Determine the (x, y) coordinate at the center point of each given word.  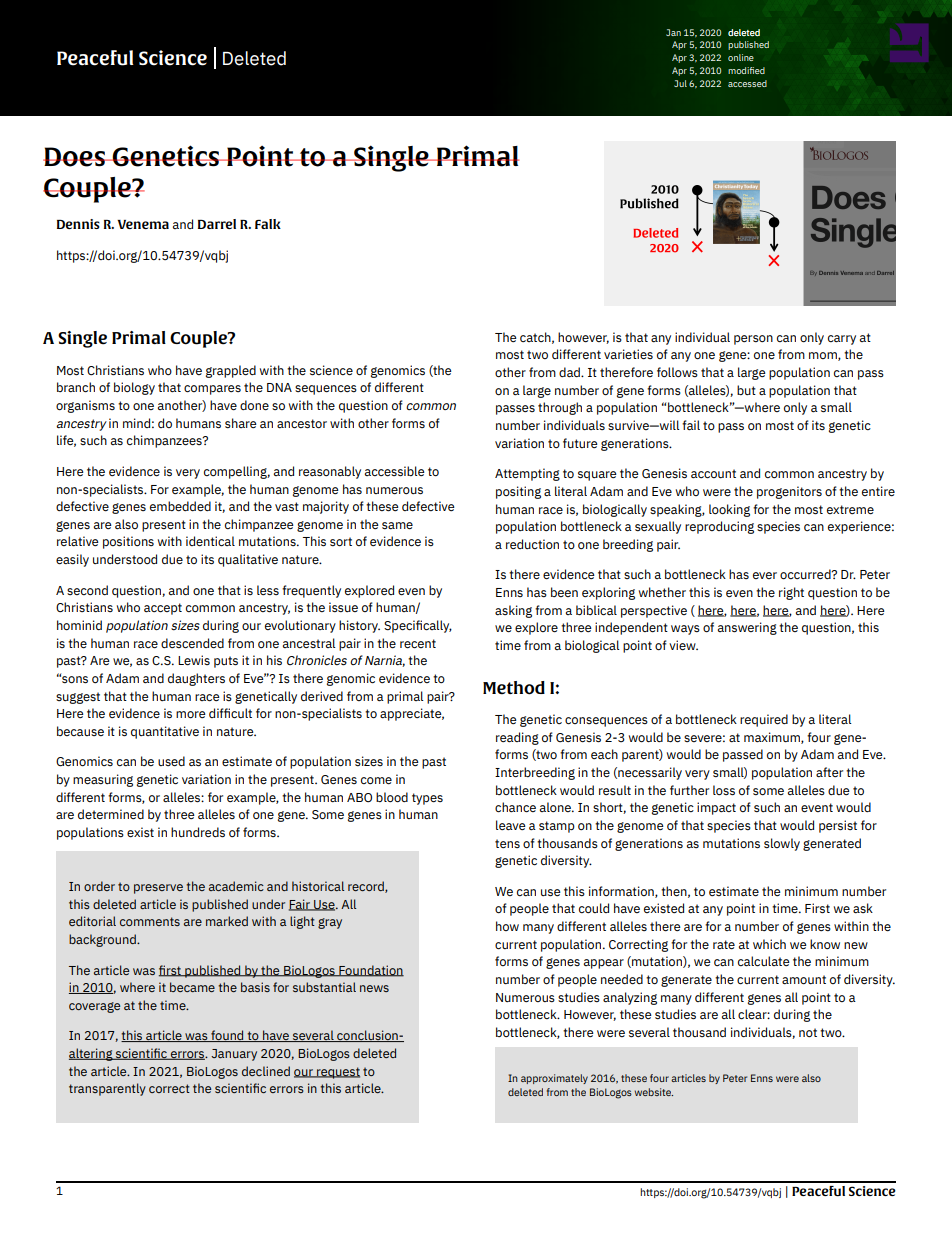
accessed (747, 83)
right (791, 593)
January (234, 1055)
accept (163, 609)
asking (513, 611)
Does (75, 157)
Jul (680, 83)
